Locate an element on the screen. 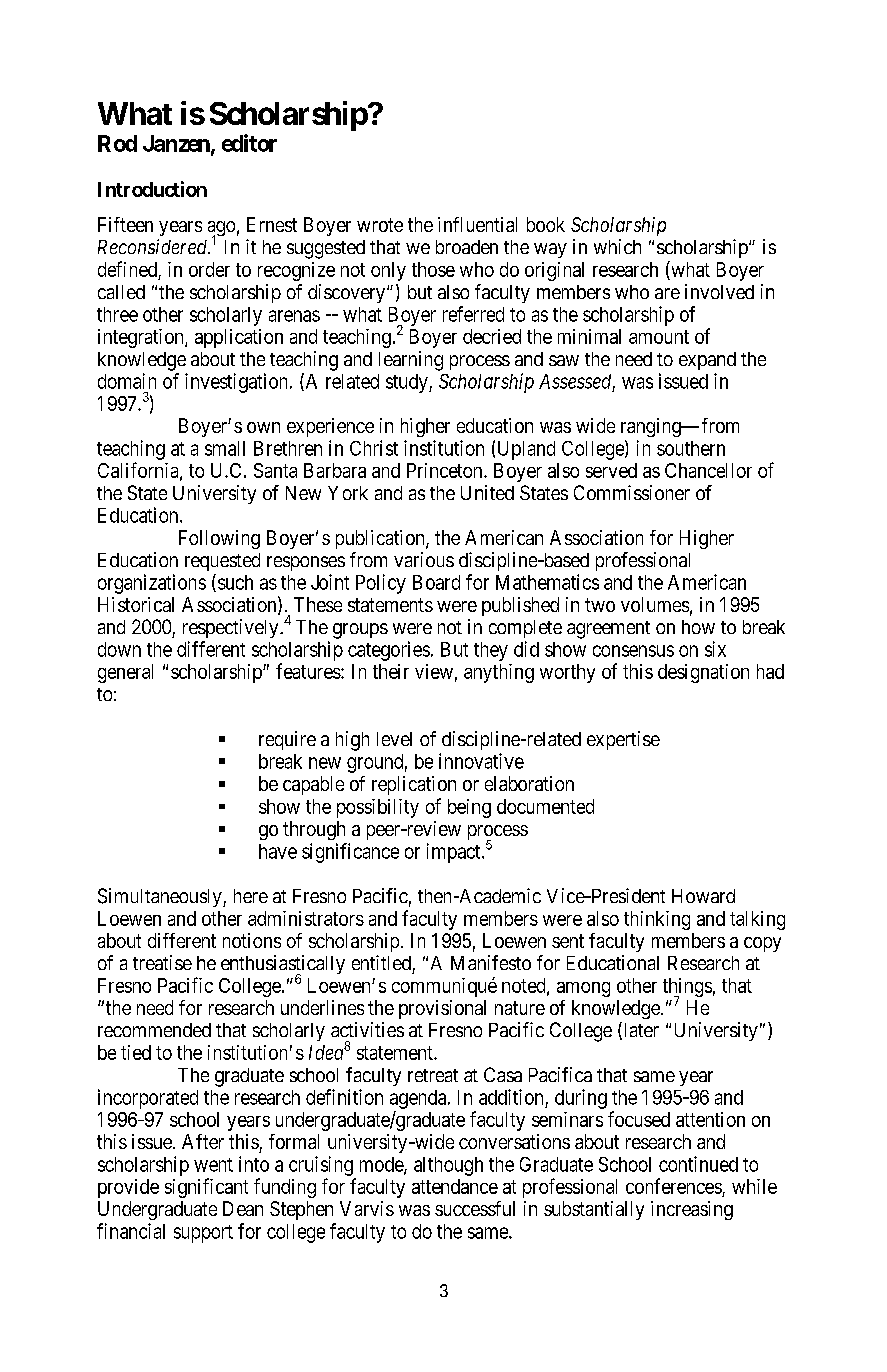 The image size is (887, 1372). Introduction is located at coordinates (152, 189).
